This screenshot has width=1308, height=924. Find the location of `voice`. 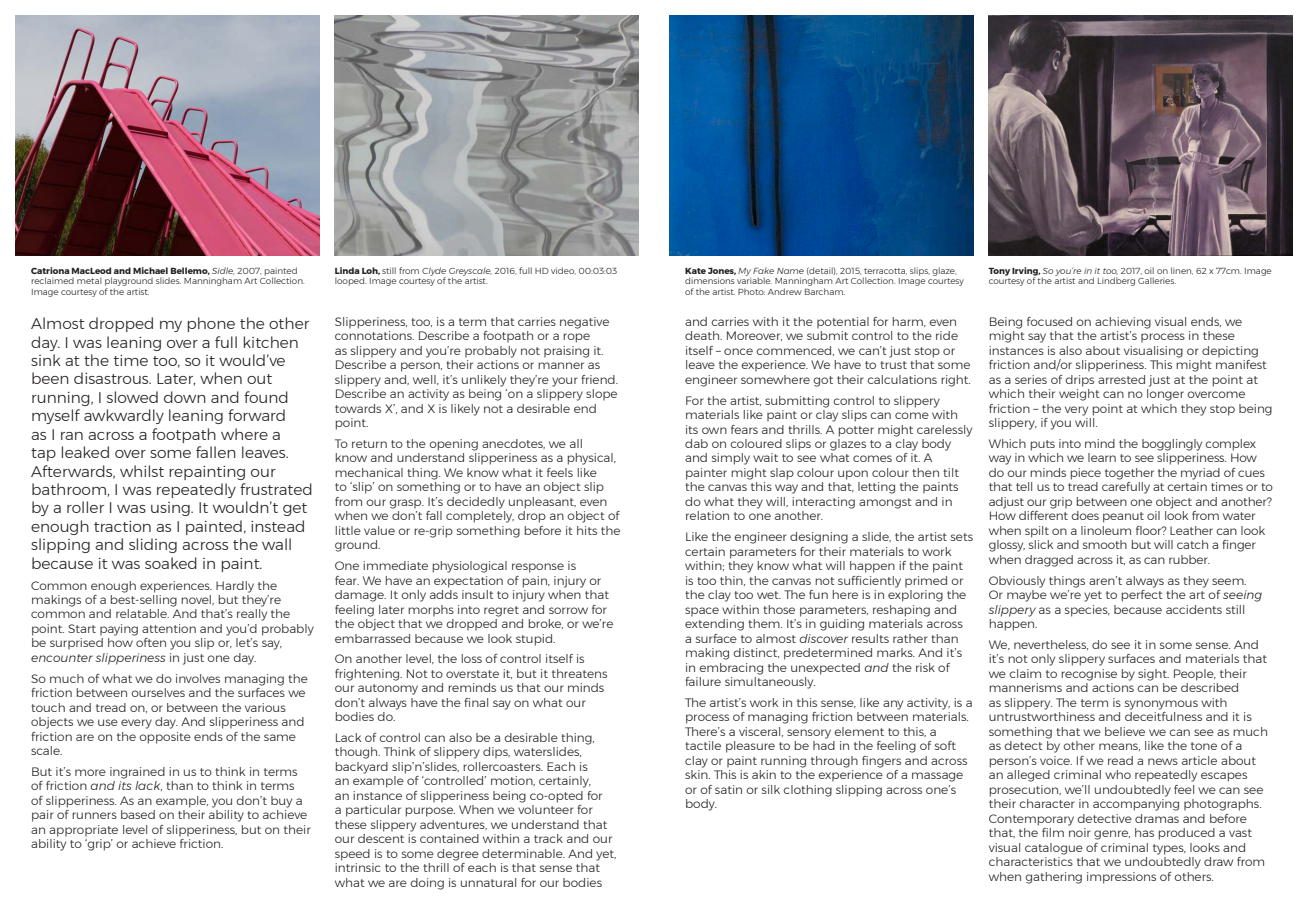

voice is located at coordinates (1056, 760).
